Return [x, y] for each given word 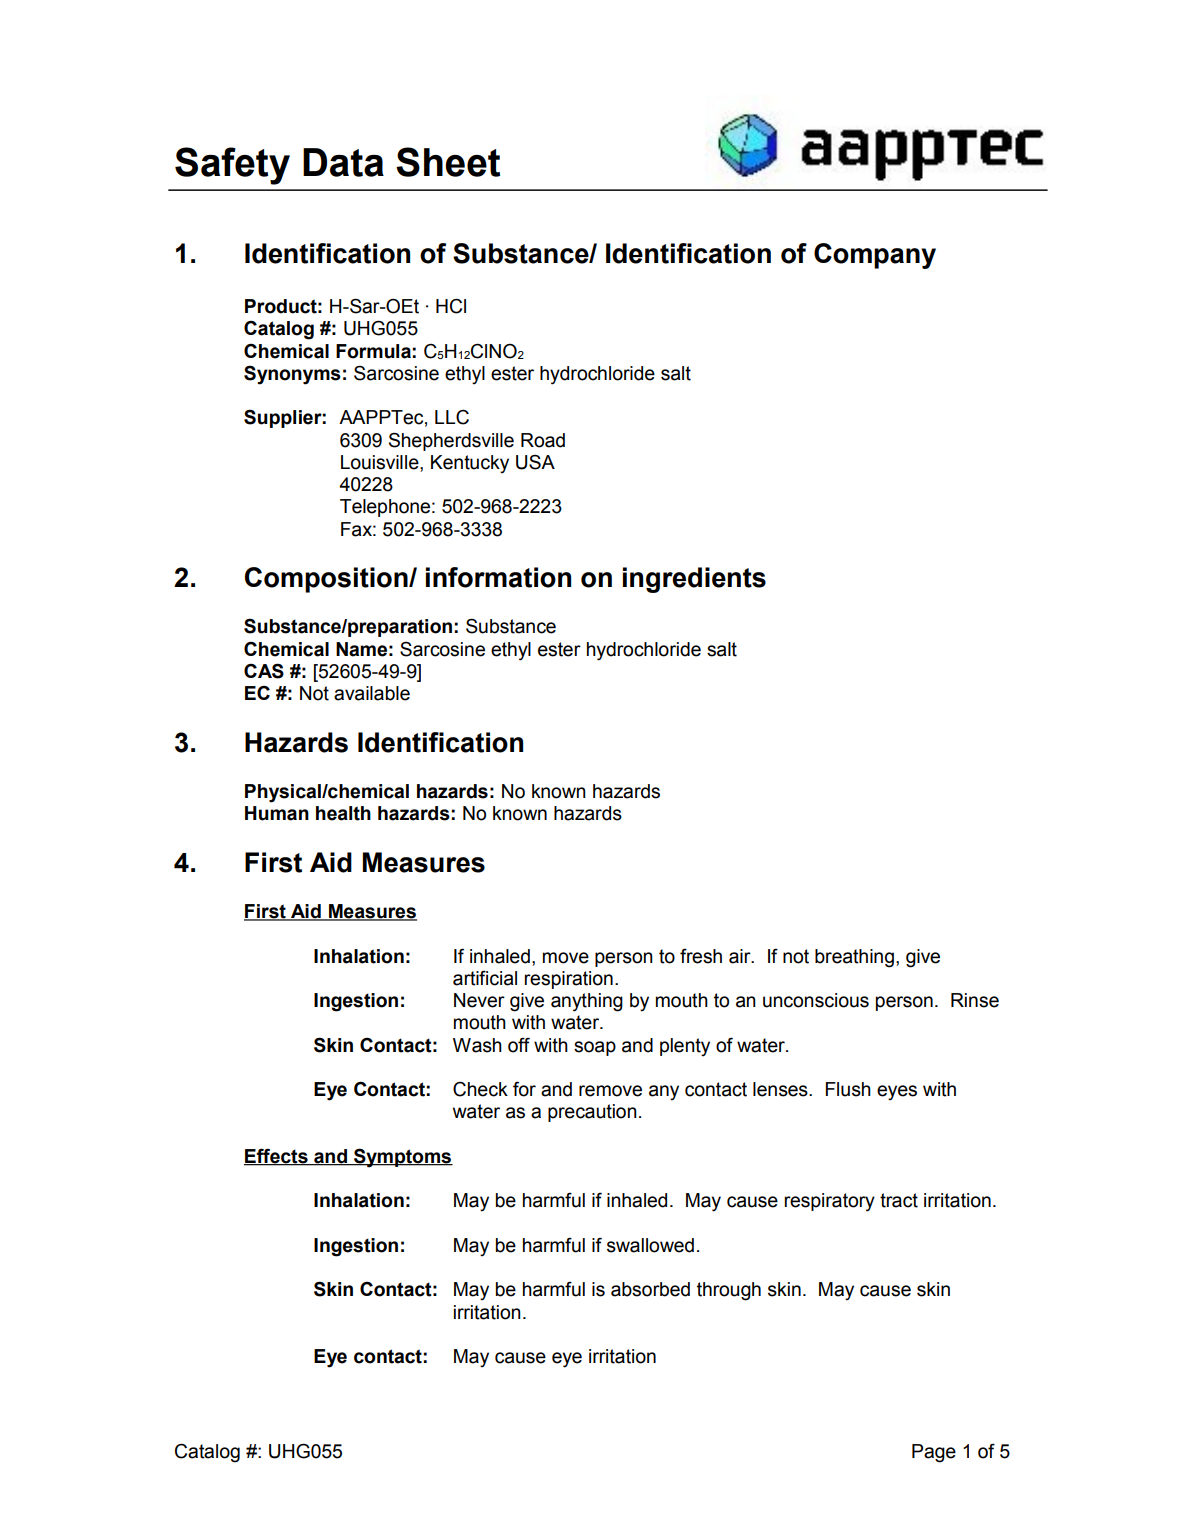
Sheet [448, 162]
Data [343, 162]
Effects [277, 1157]
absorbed [650, 1289]
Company [875, 256]
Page [934, 1453]
